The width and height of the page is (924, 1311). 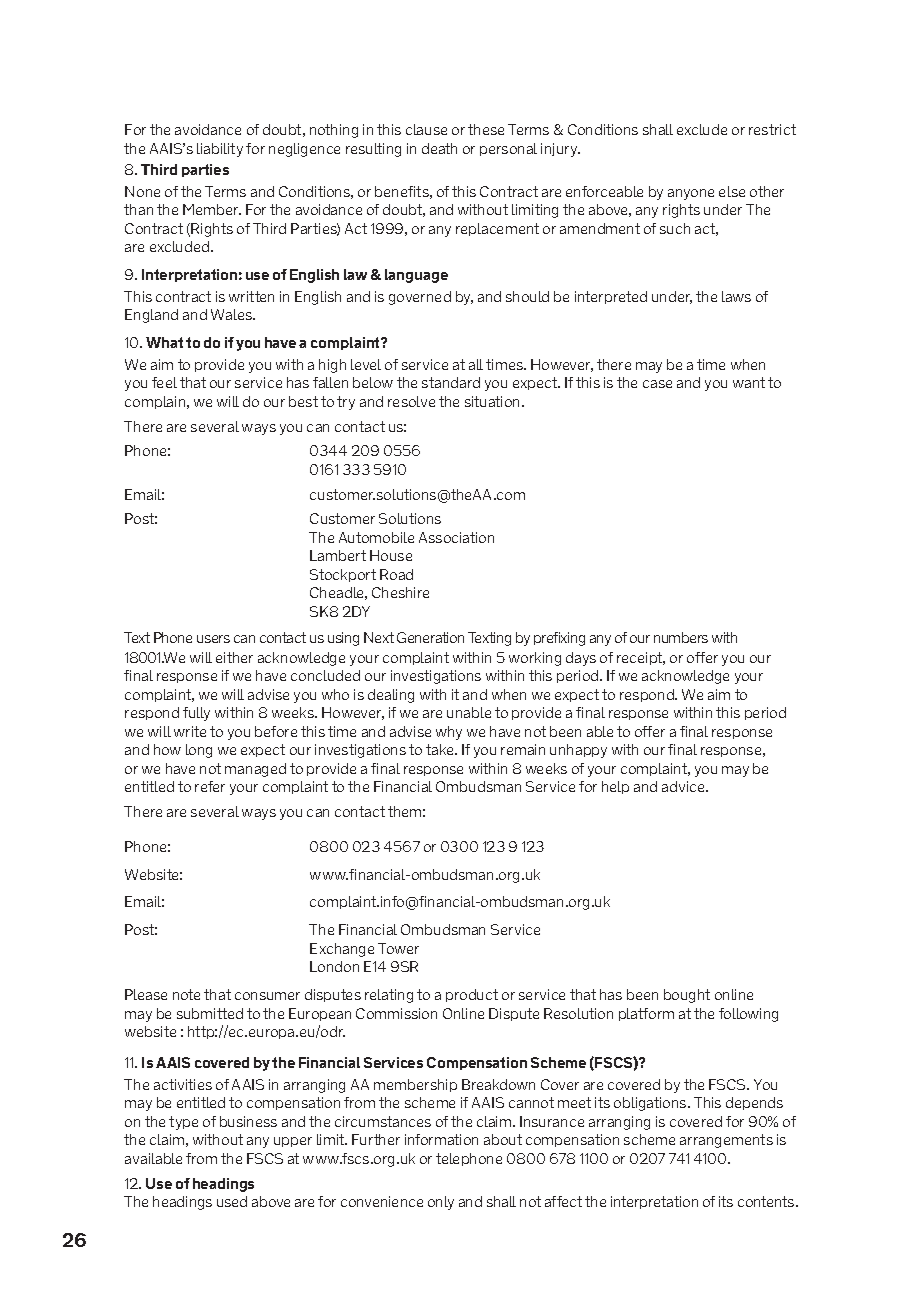 What do you see at coordinates (657, 384) in the page?
I see `case` at bounding box center [657, 384].
